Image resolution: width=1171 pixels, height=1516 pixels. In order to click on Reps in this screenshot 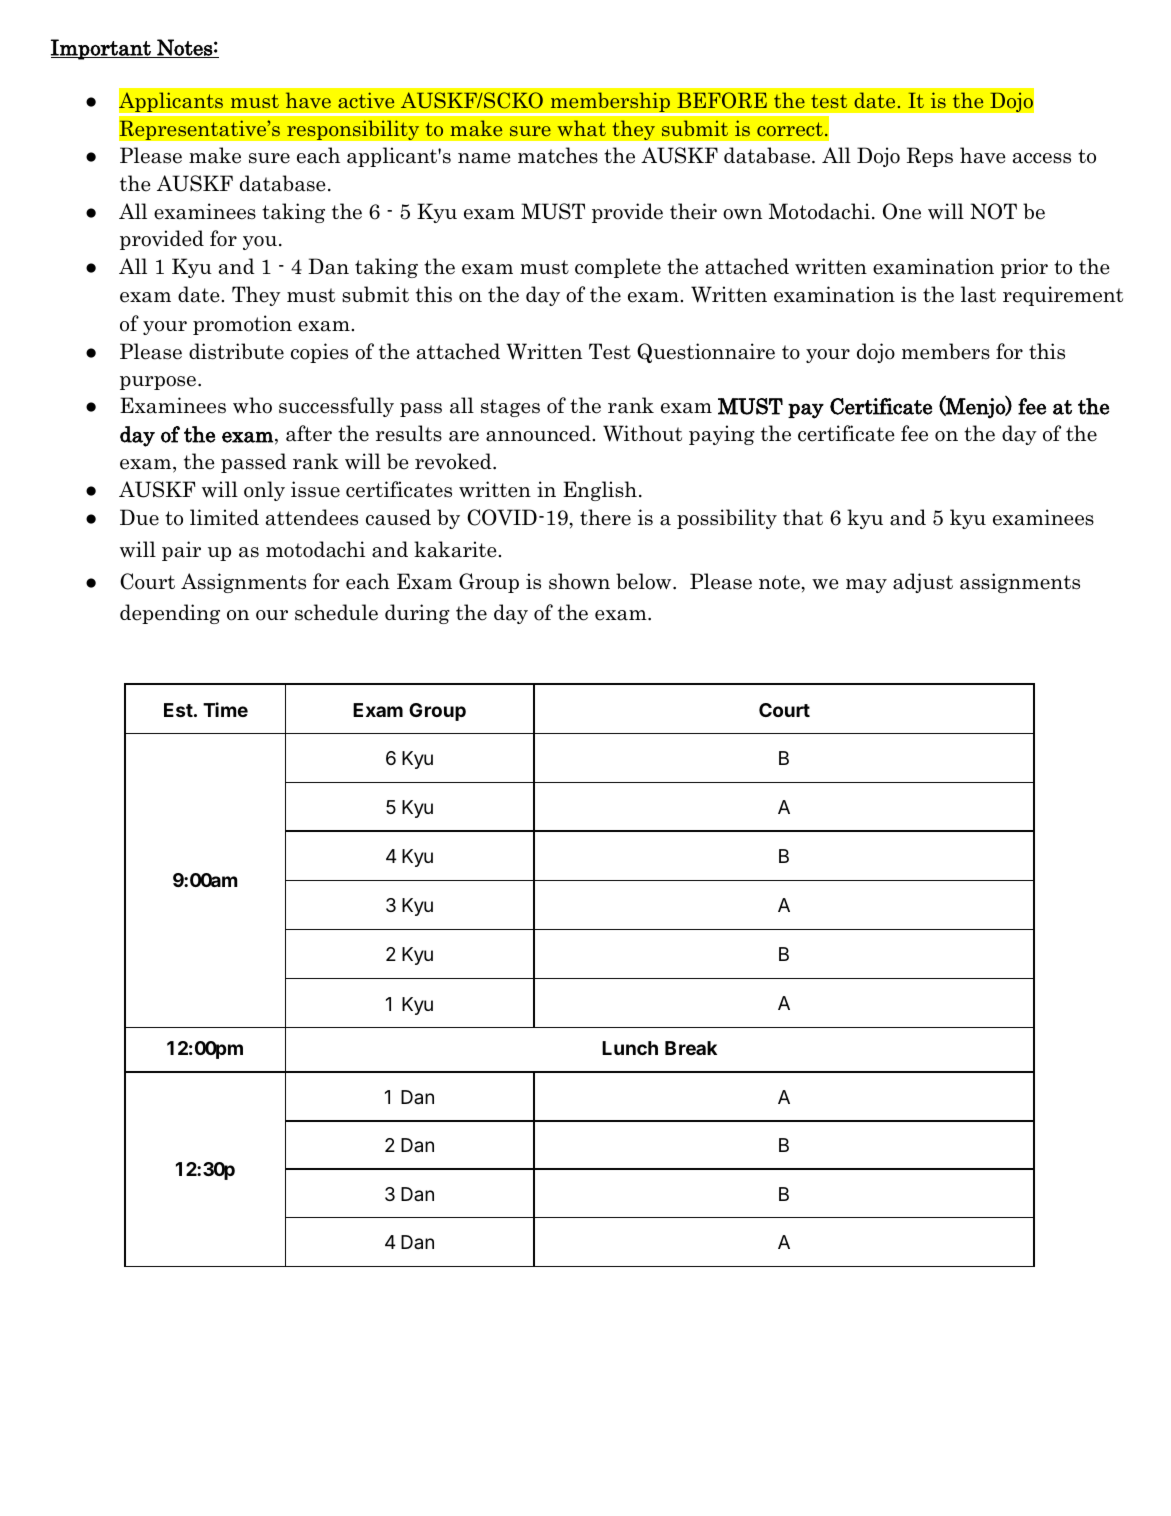, I will do `click(930, 157)`.
